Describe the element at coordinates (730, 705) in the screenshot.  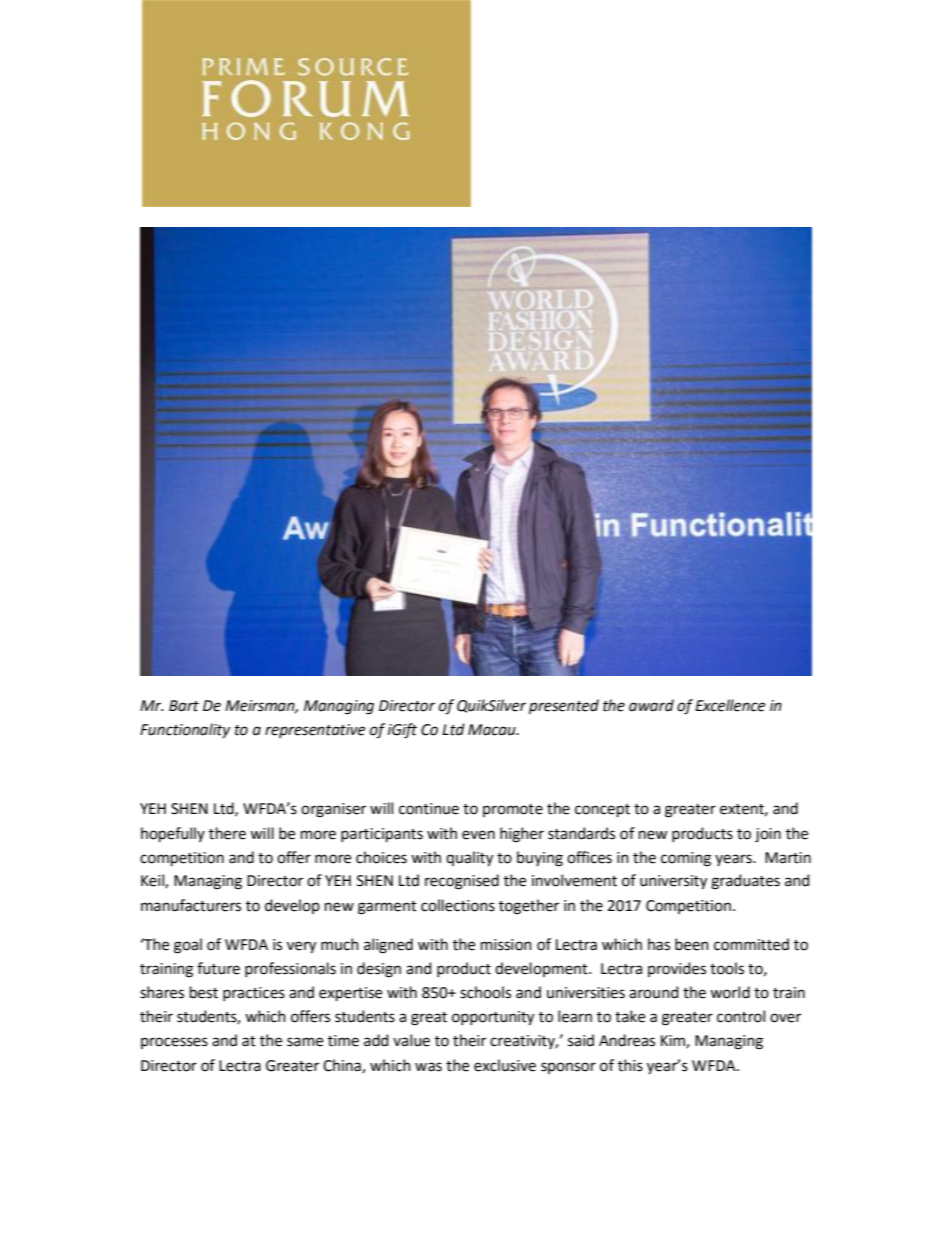
I see `Excellence` at that location.
